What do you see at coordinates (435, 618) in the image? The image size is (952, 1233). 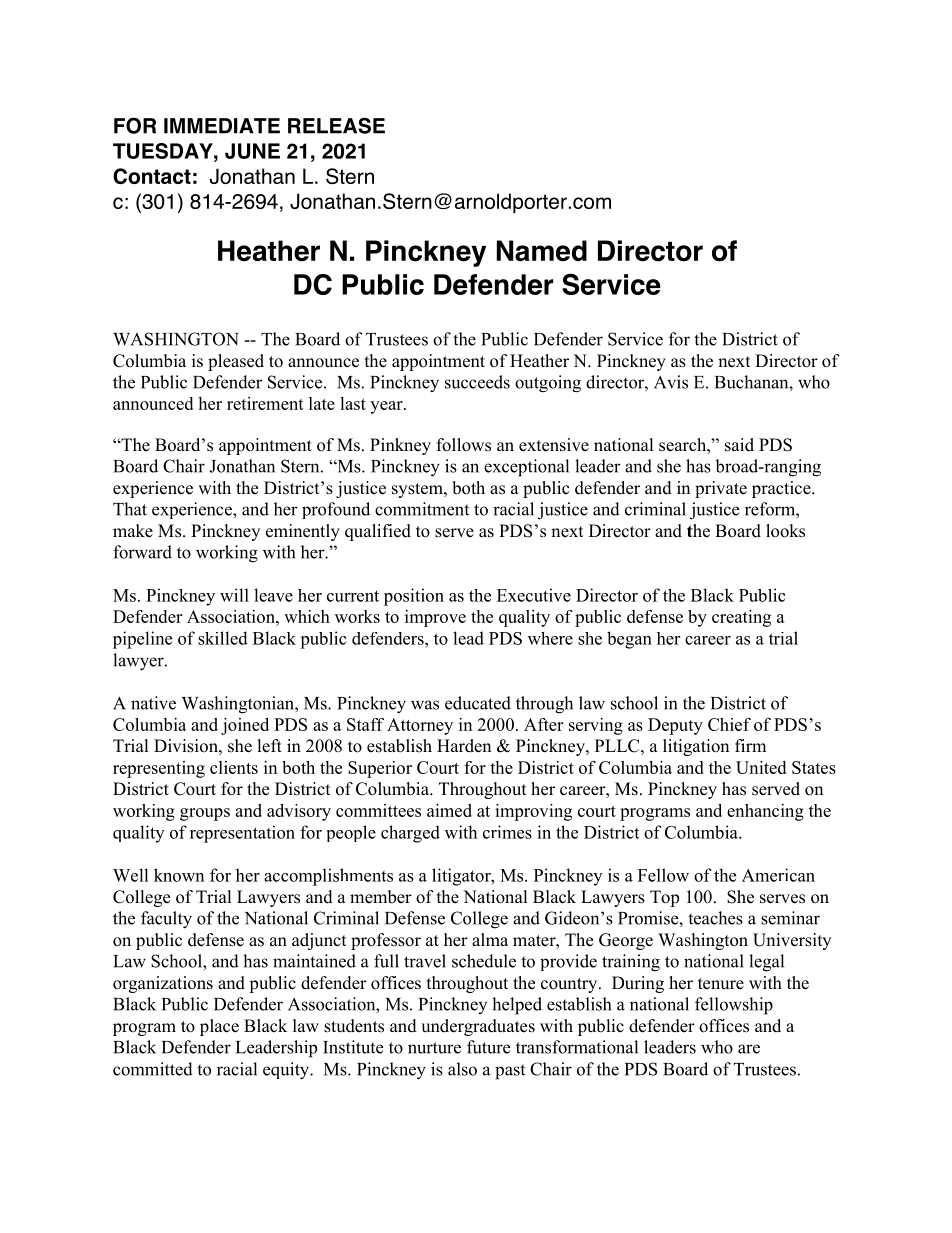 I see `improve` at bounding box center [435, 618].
